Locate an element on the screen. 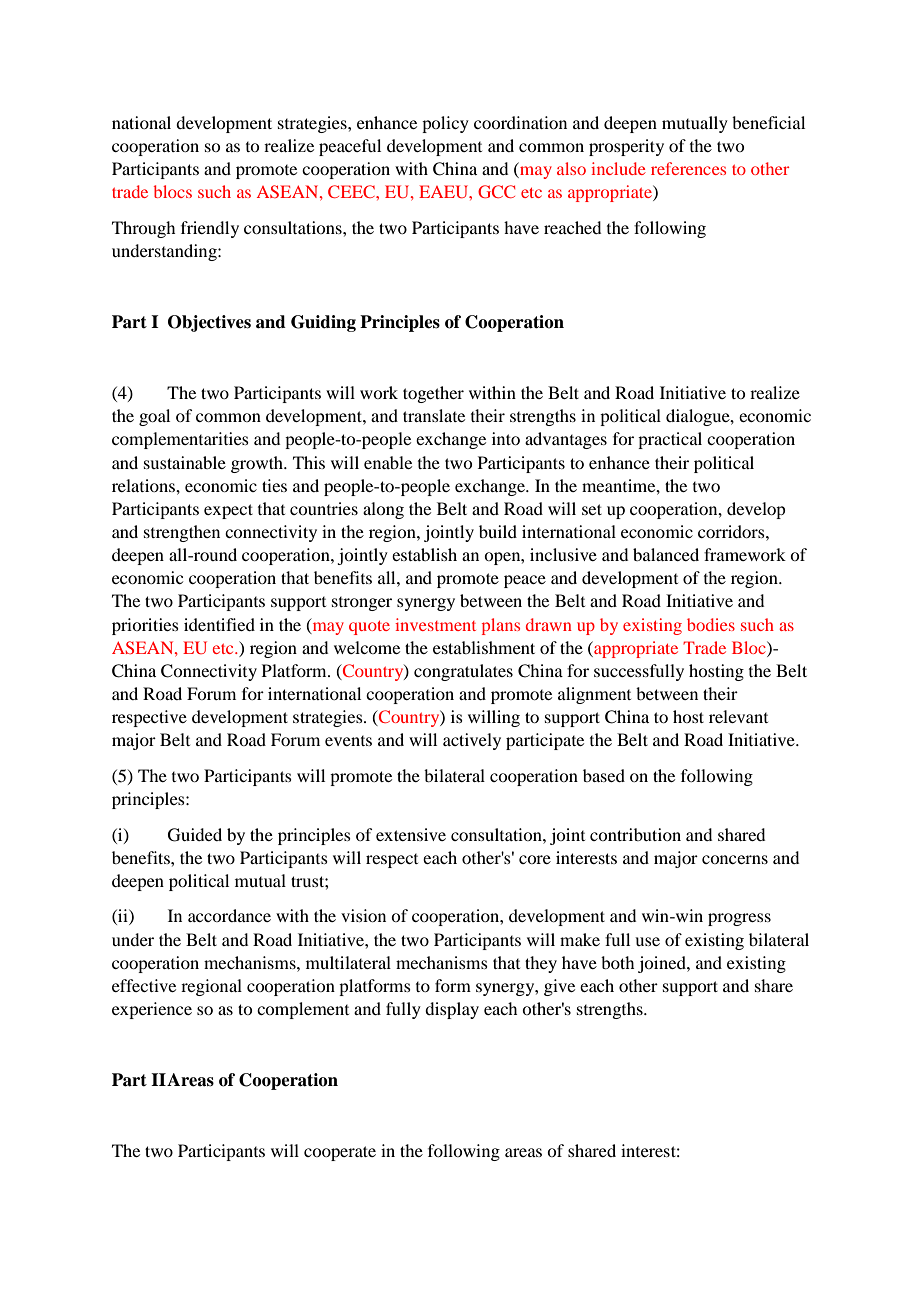 The width and height of the screenshot is (924, 1308). friendly is located at coordinates (210, 229).
